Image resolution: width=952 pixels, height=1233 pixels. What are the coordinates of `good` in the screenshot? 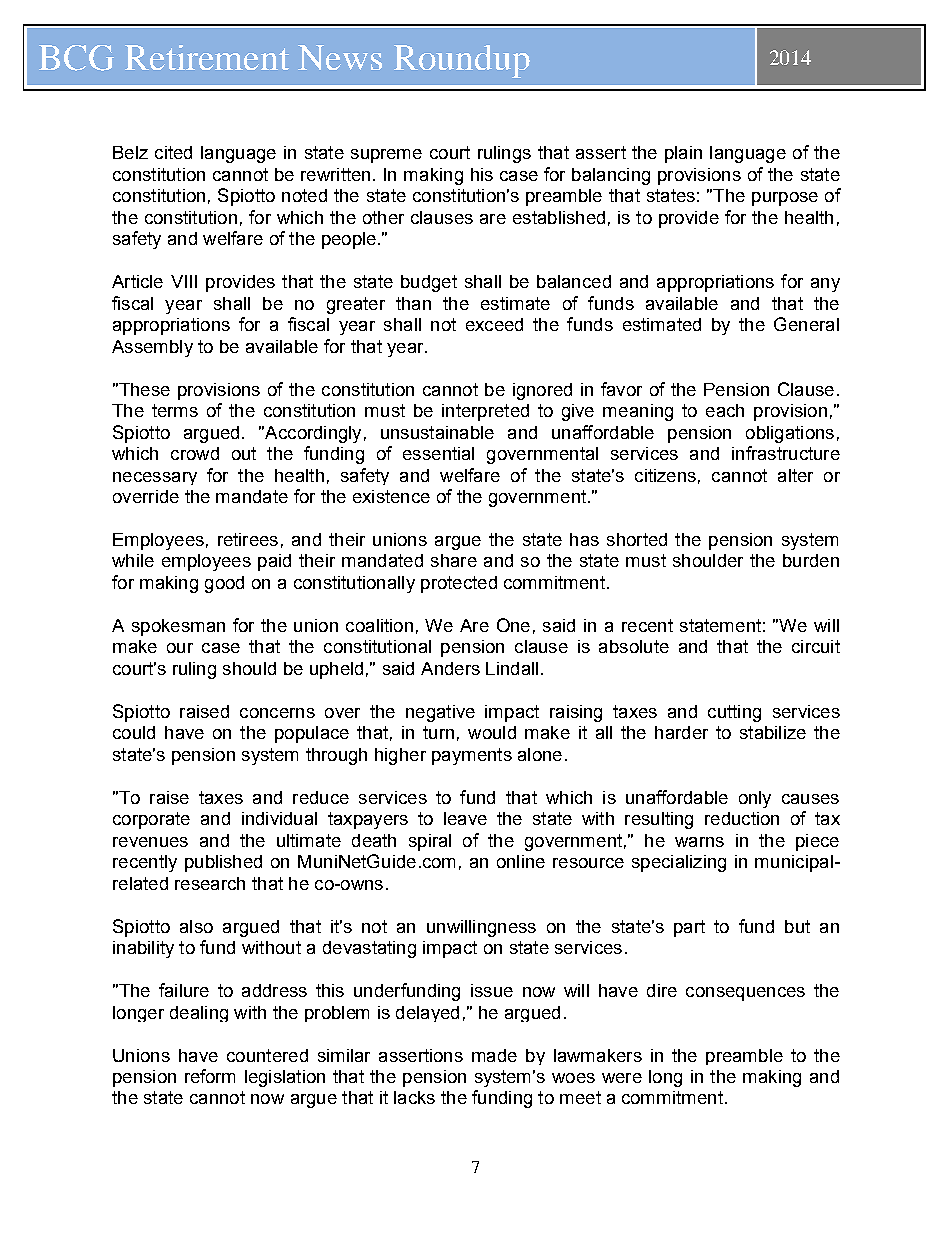 It's located at (224, 584).
